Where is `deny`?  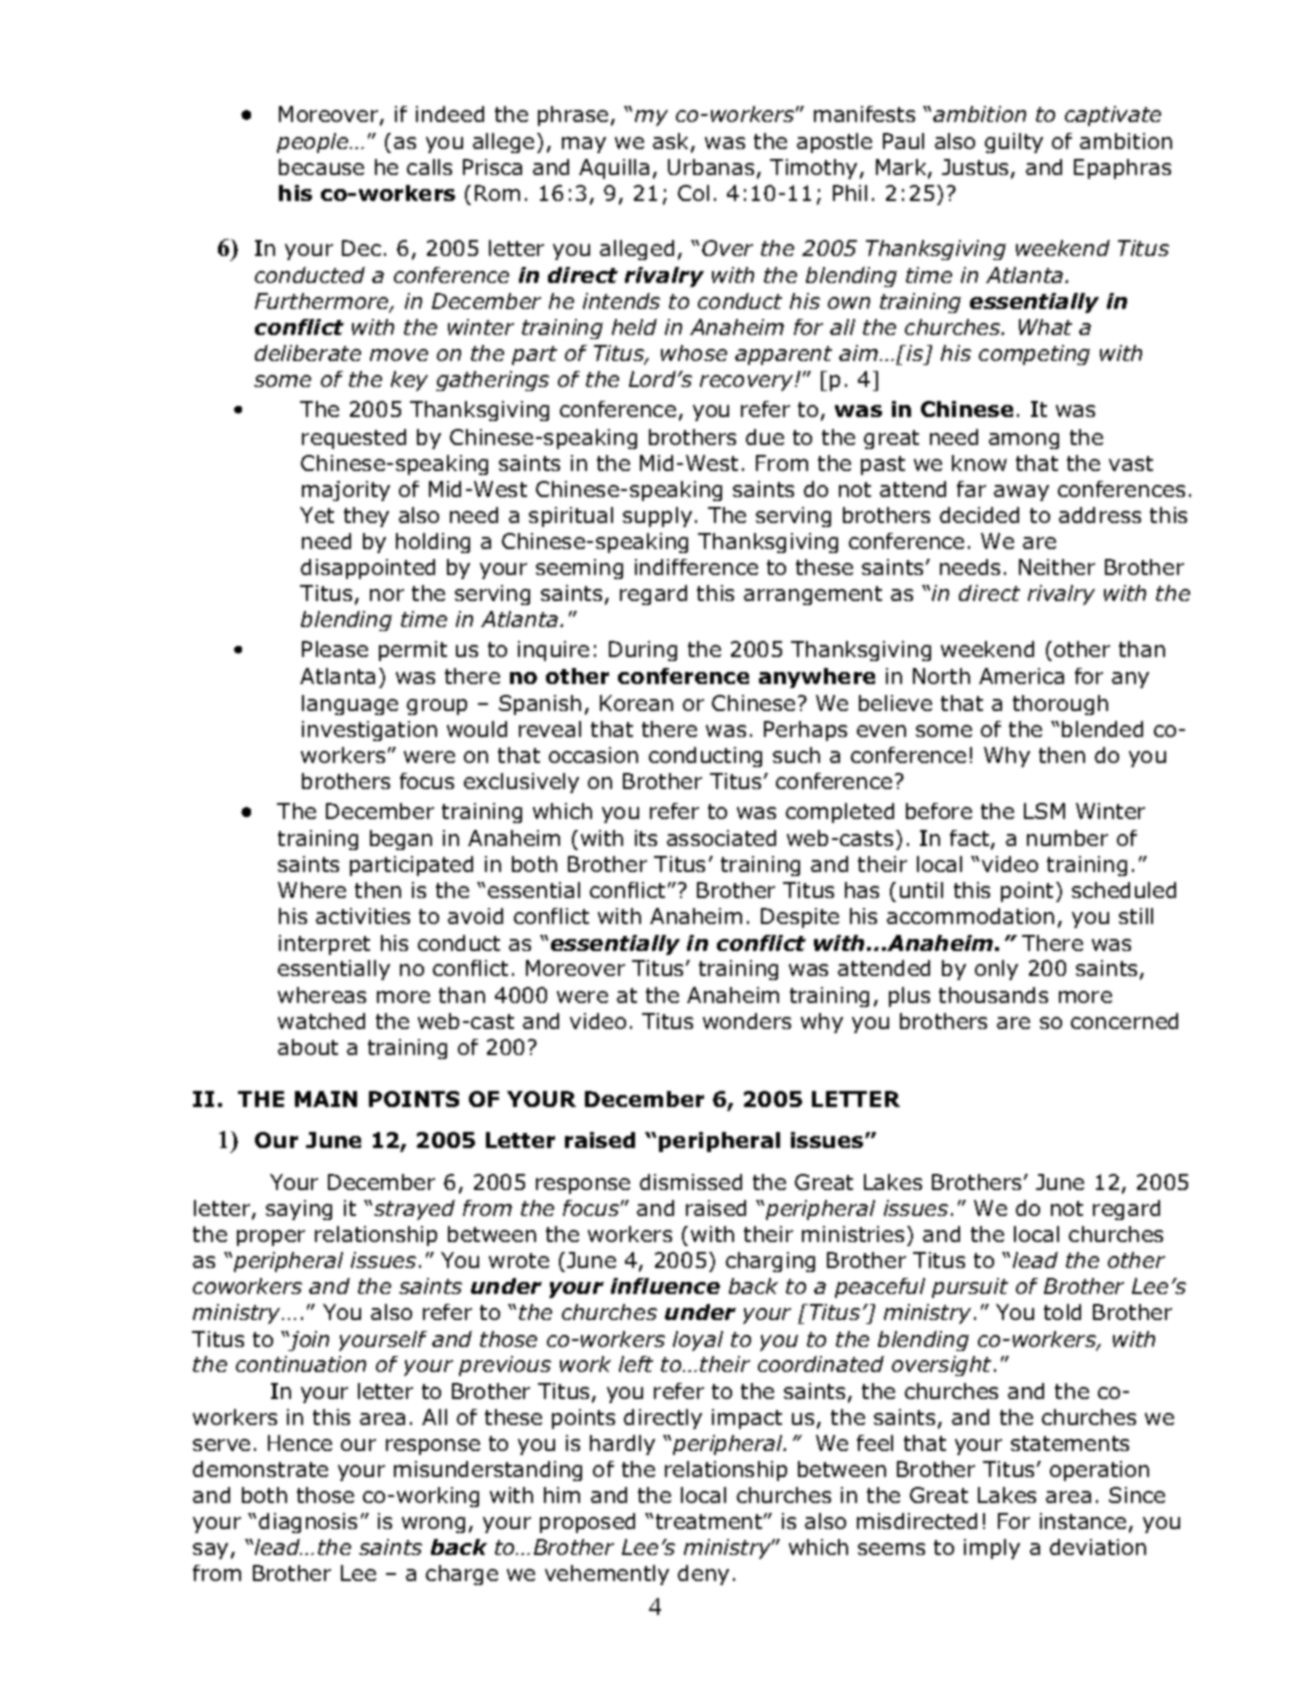
deny is located at coordinates (703, 1575).
